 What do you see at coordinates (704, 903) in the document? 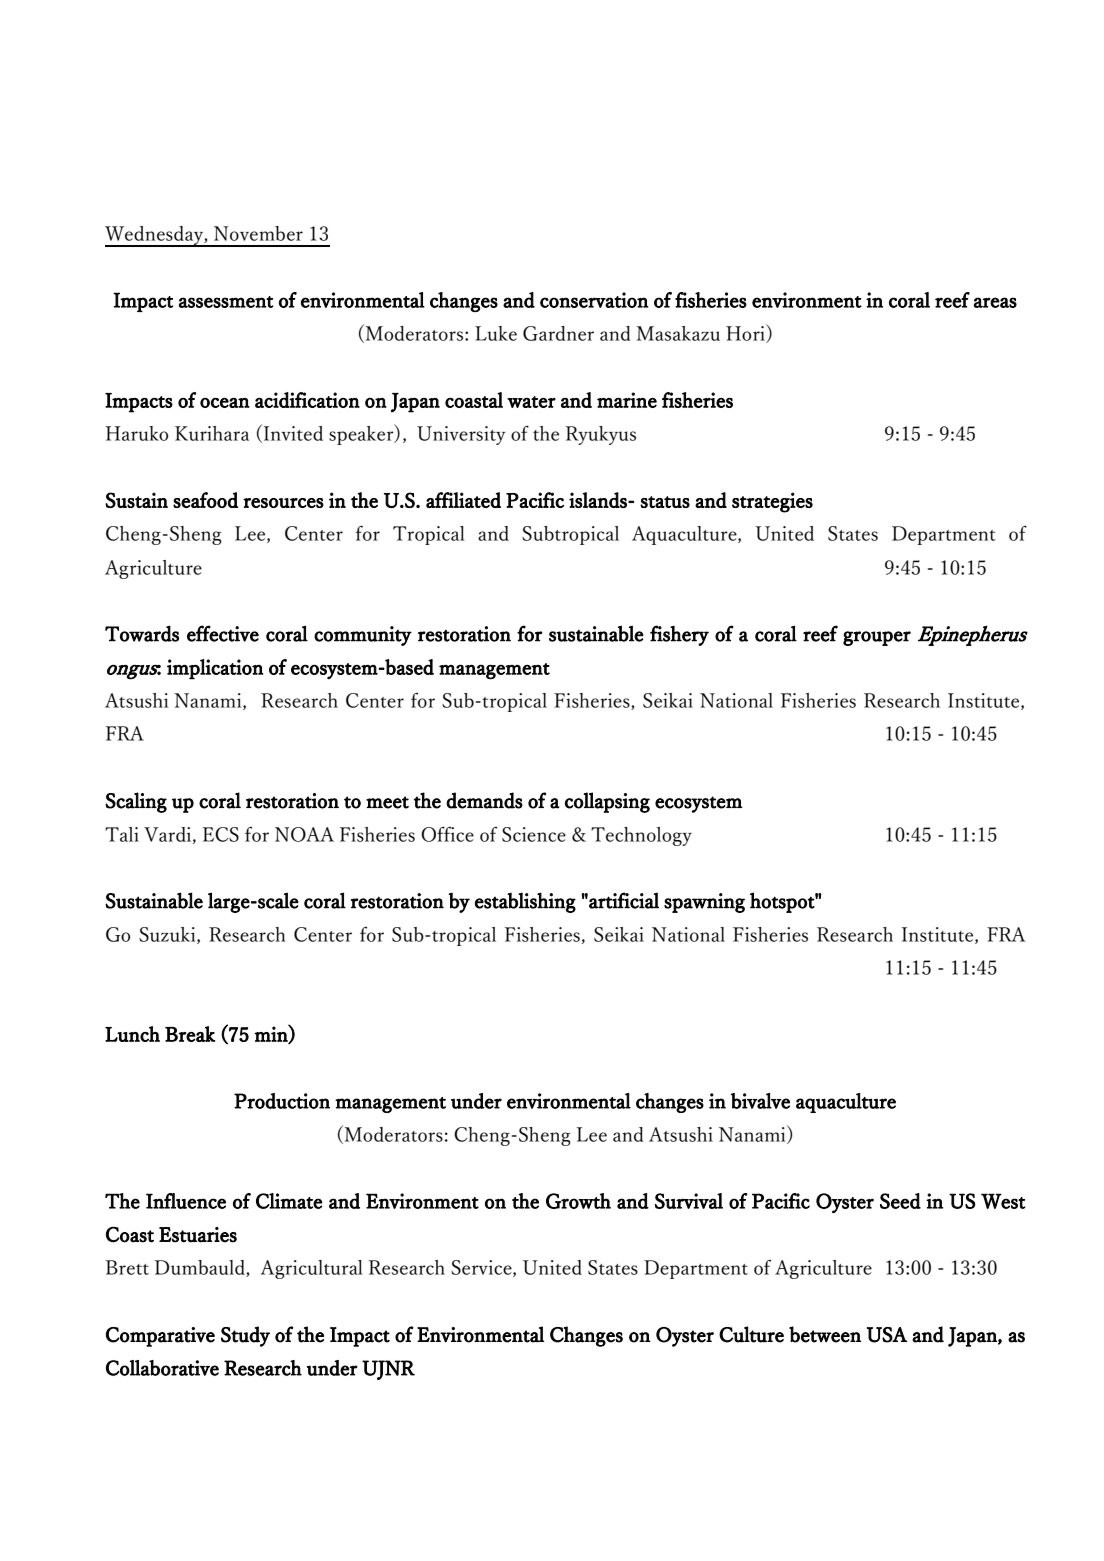
I see `spawning` at bounding box center [704, 903].
